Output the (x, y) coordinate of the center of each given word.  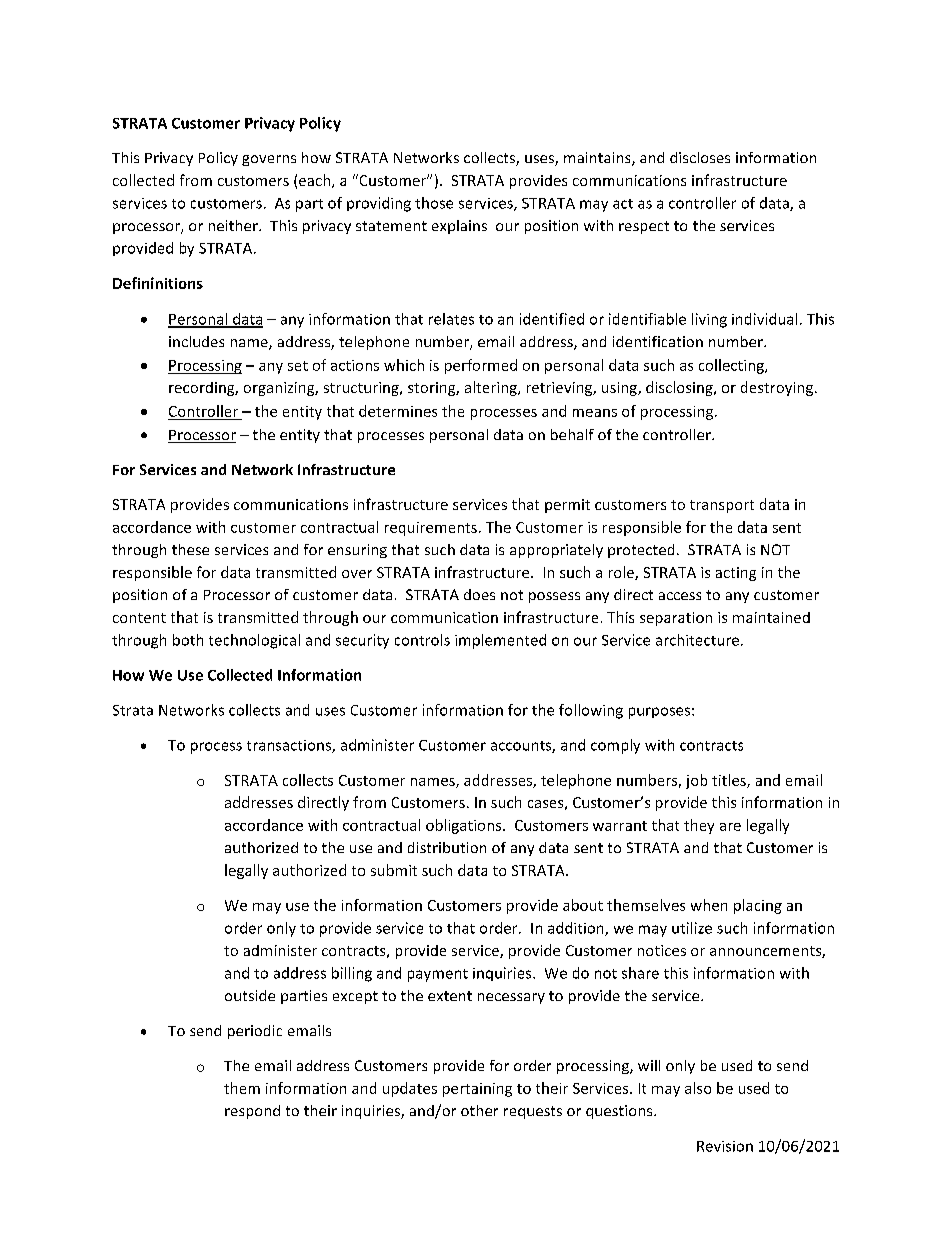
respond (252, 1112)
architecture (697, 640)
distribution (447, 847)
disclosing (680, 388)
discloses (700, 157)
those (434, 203)
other (479, 1110)
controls (422, 640)
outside (250, 995)
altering (492, 388)
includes (196, 341)
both (188, 640)
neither (234, 225)
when (709, 905)
